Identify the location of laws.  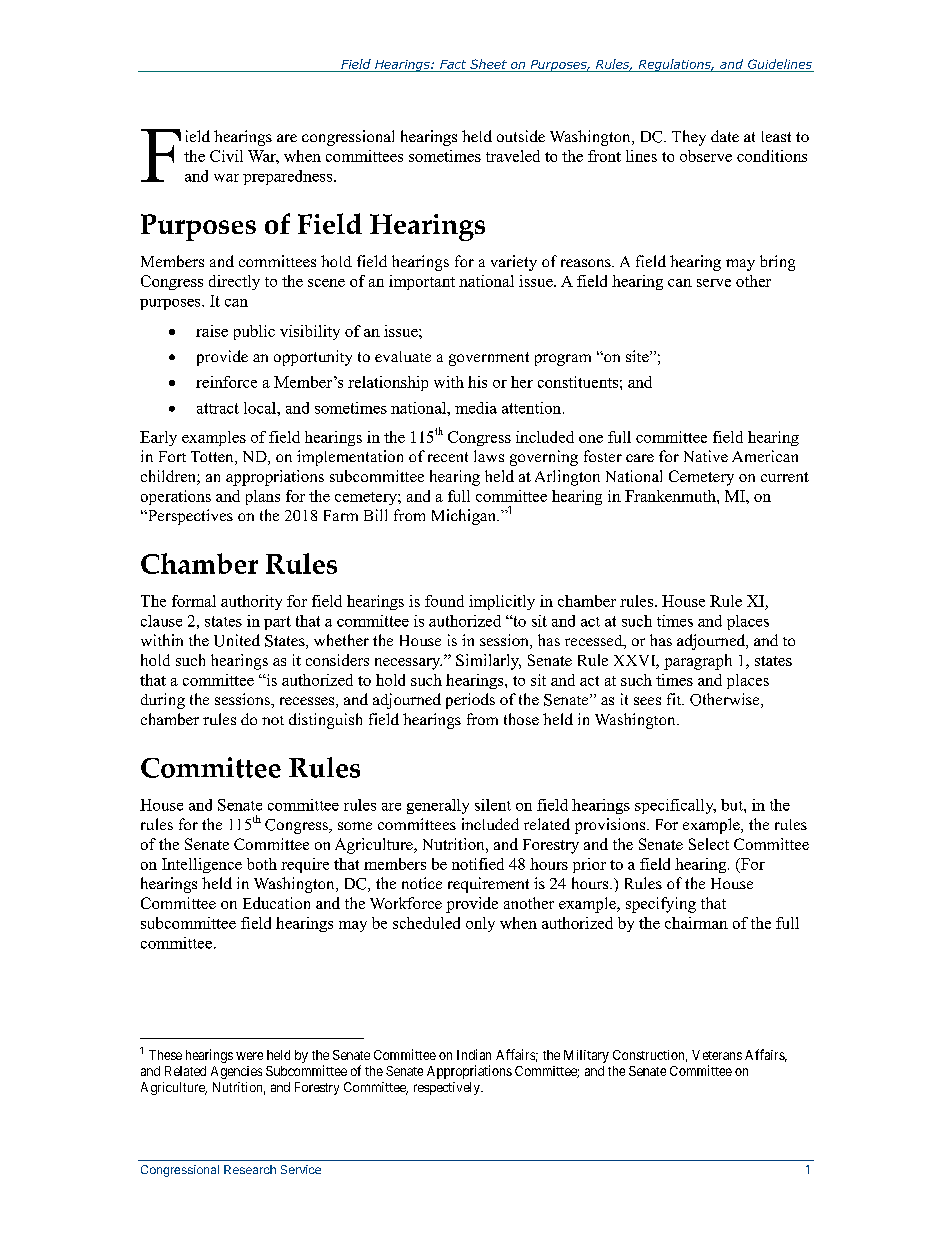
(489, 456).
